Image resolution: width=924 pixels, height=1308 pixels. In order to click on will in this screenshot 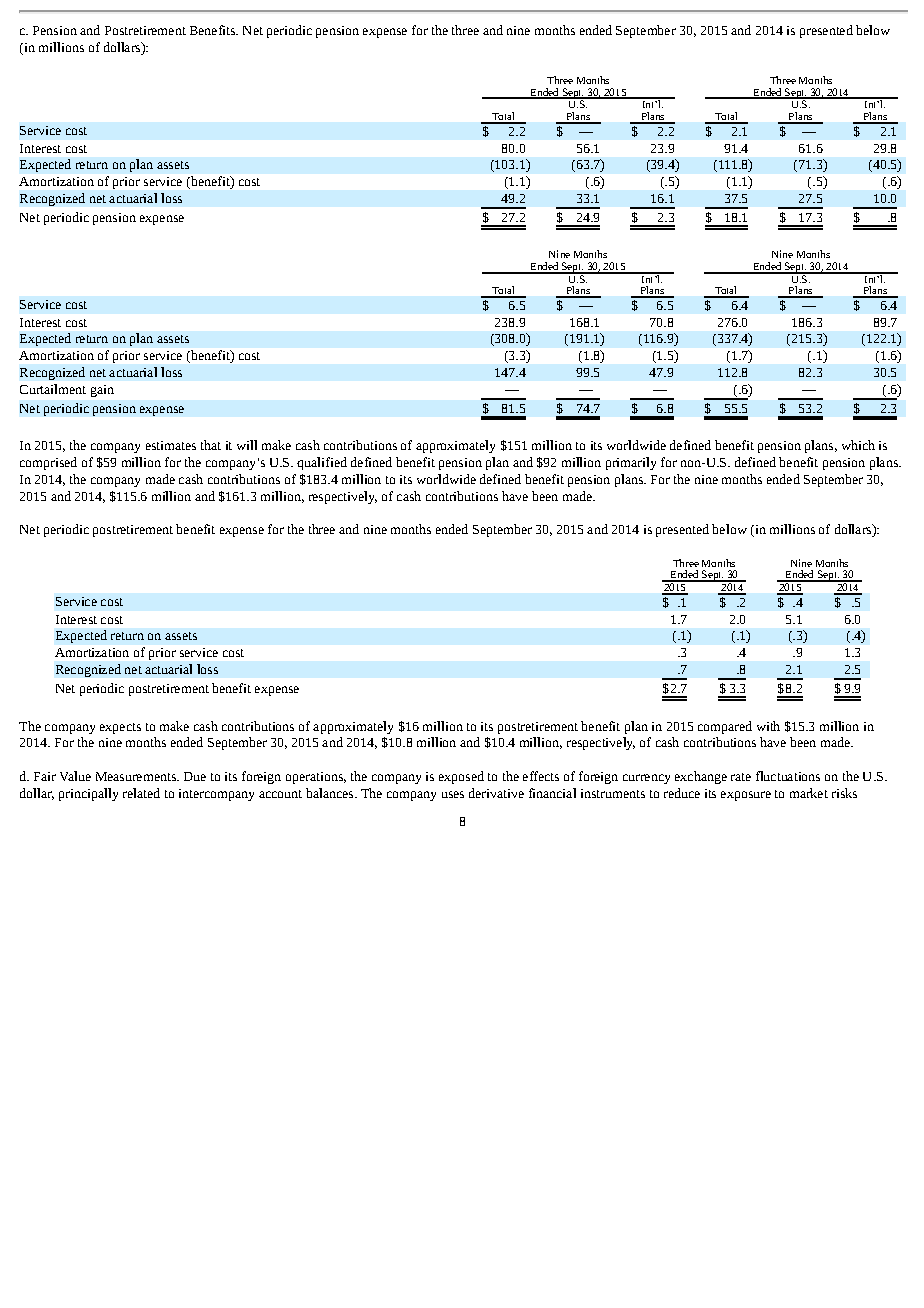, I will do `click(247, 445)`.
